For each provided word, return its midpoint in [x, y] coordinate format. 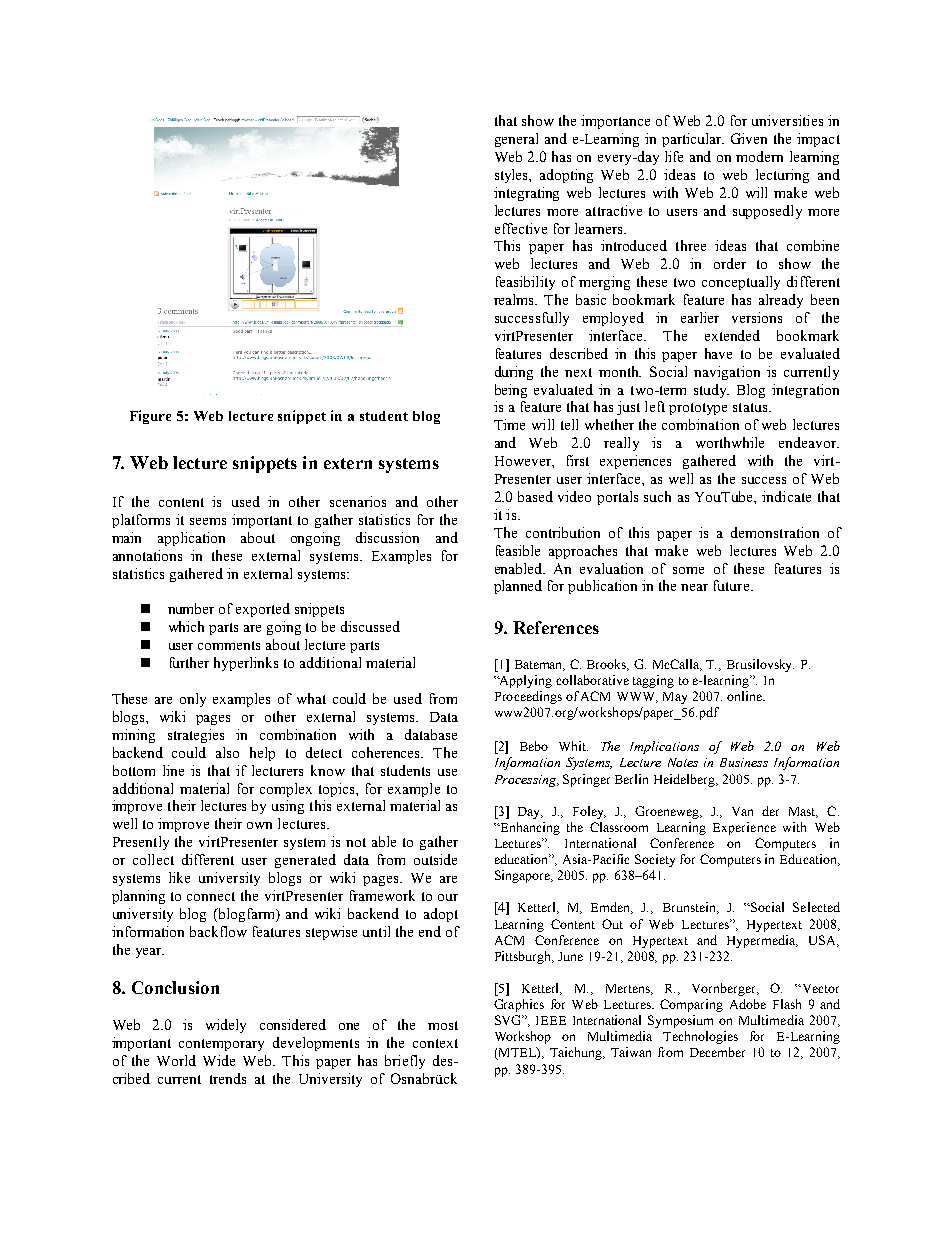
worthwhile [730, 442]
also [227, 752]
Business [744, 762]
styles [513, 176]
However [524, 461]
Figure [150, 417]
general [516, 140]
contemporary [221, 1045]
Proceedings [528, 697]
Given [749, 138]
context [435, 1043]
